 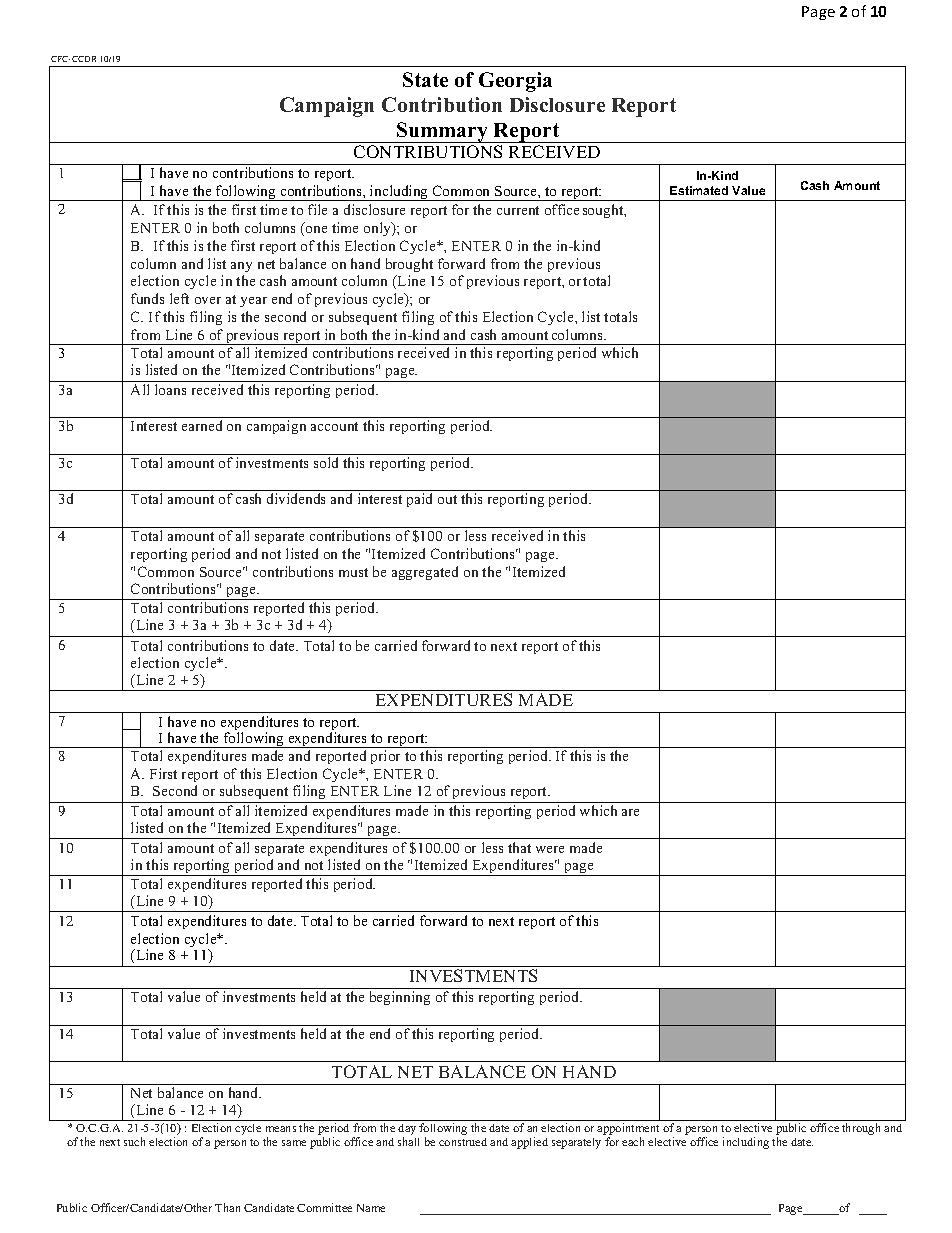 I want to click on file, so click(x=317, y=209).
